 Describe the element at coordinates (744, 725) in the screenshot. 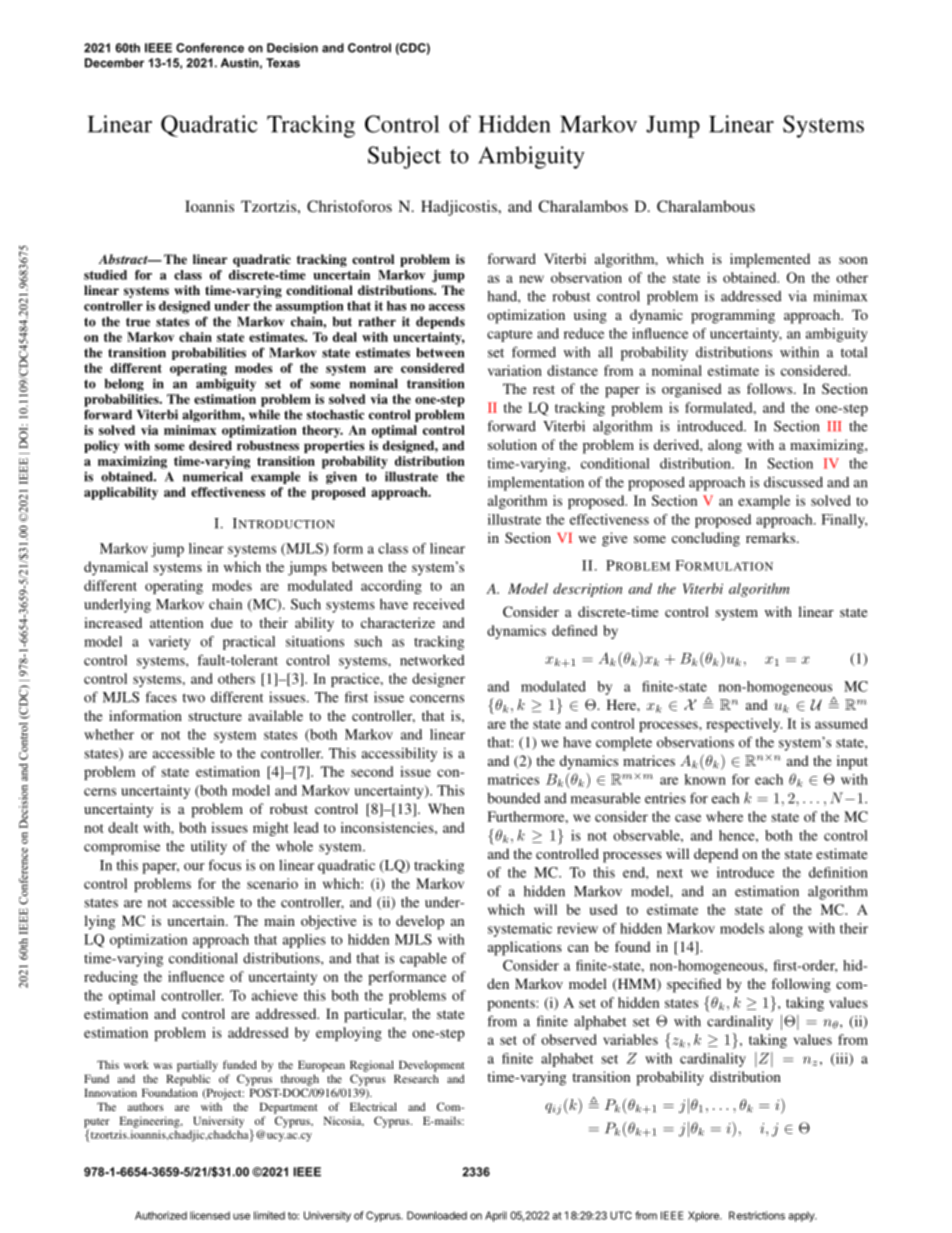

I see `respectively` at that location.
